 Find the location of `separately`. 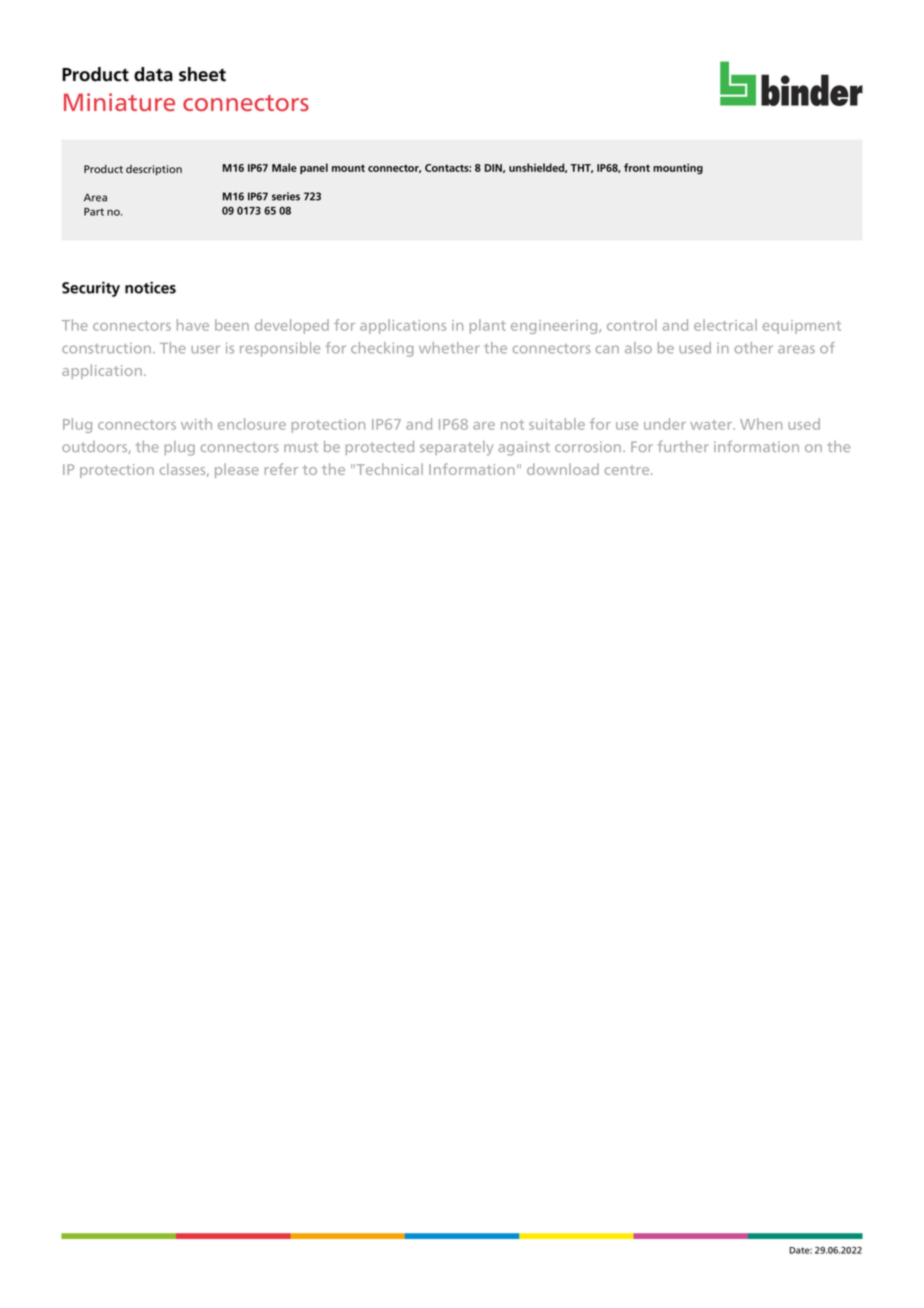

separately is located at coordinates (456, 448).
